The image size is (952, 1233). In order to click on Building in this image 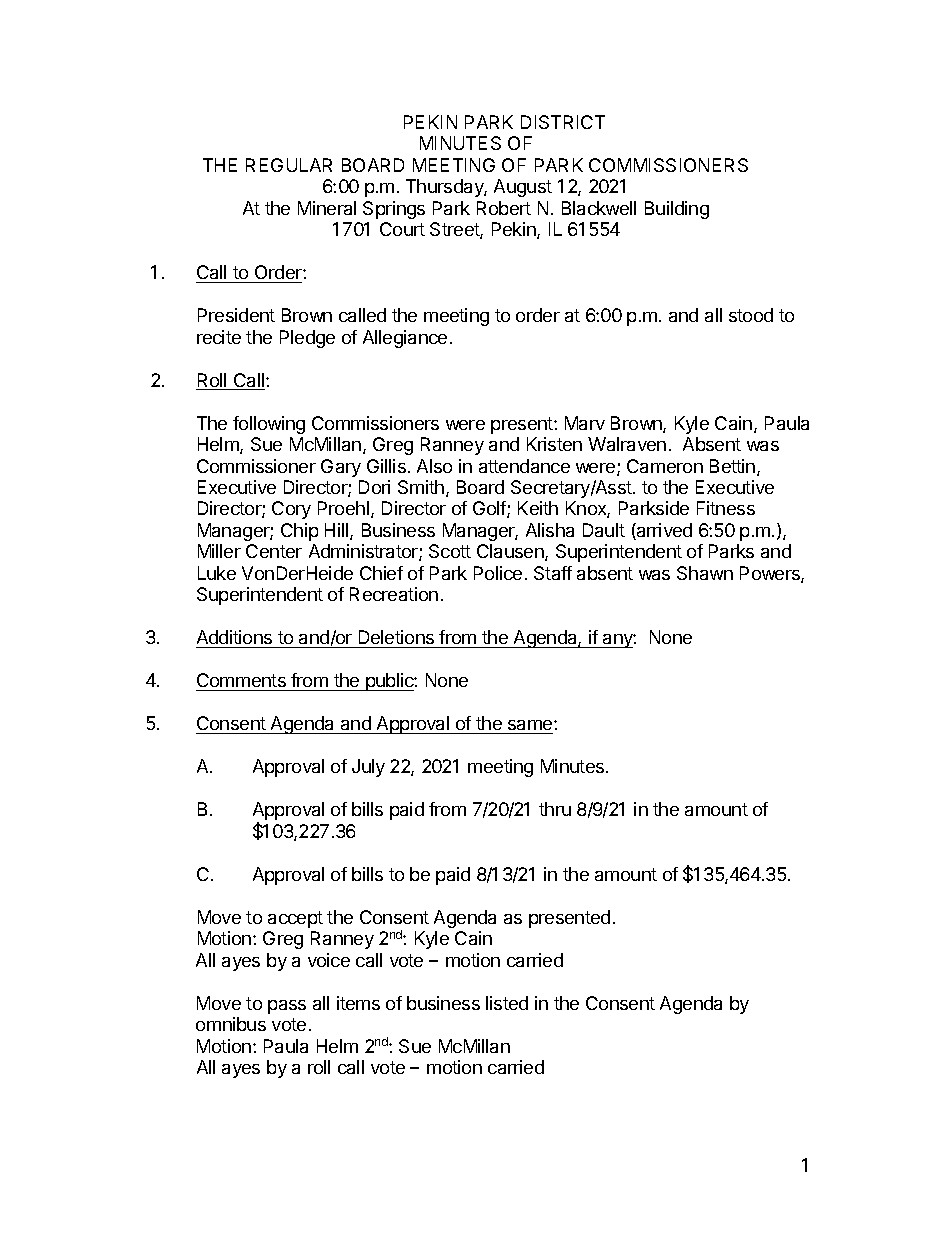, I will do `click(677, 210)`.
